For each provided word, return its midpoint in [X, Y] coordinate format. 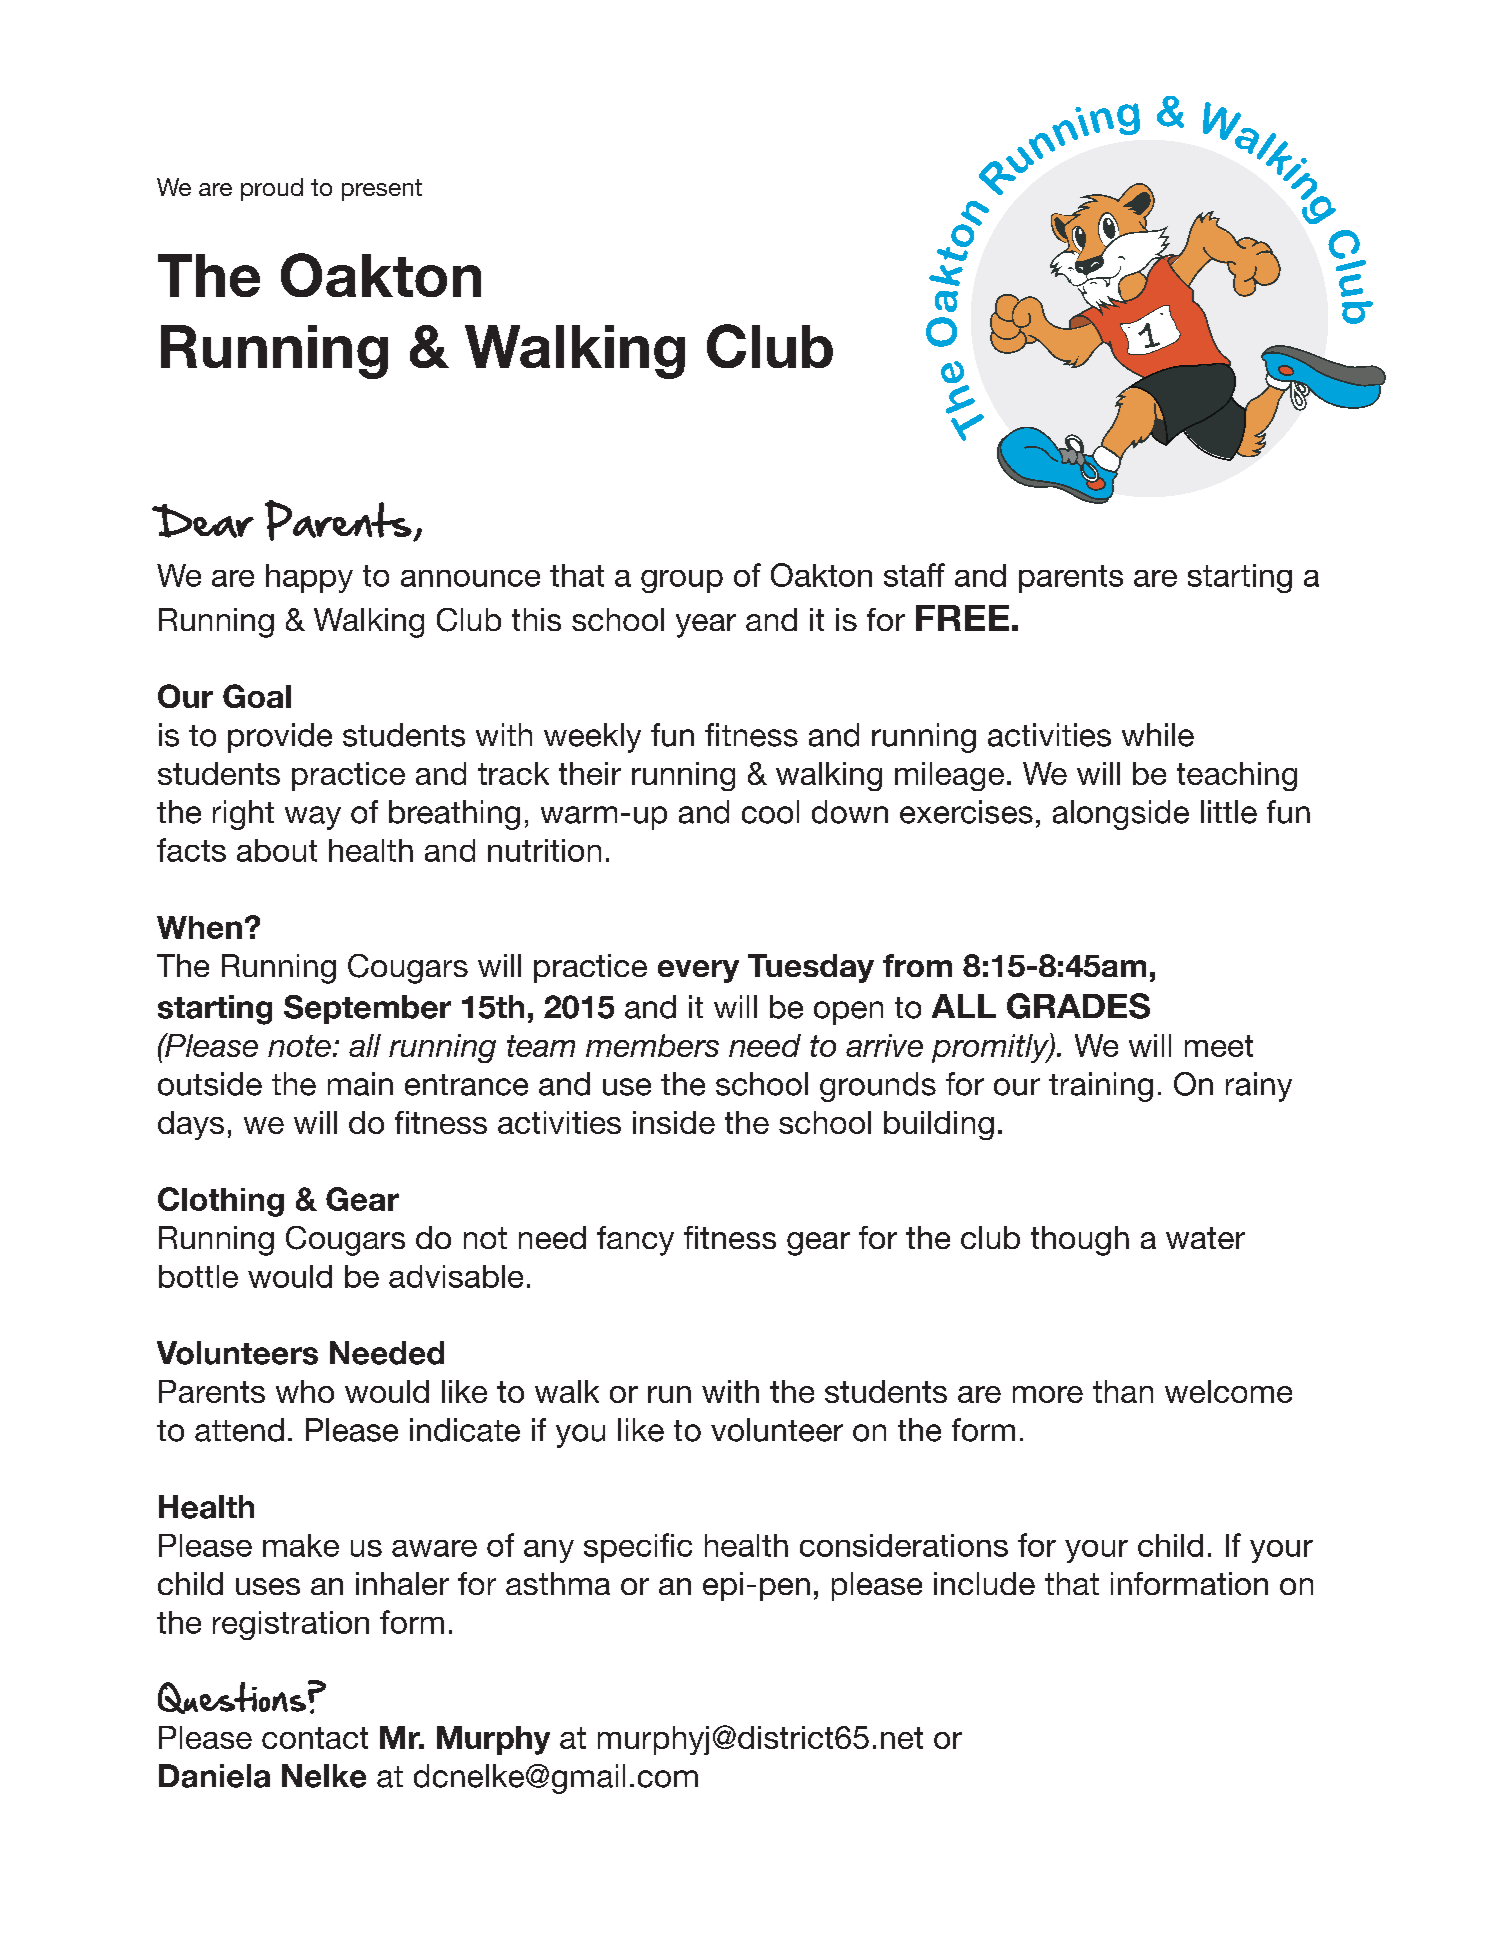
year [706, 626]
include [984, 1583]
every [698, 971]
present [382, 190]
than [1123, 1391]
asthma [558, 1583]
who [305, 1391]
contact [315, 1738]
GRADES [1078, 1006]
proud [272, 189]
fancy [635, 1241]
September [367, 1009]
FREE [962, 618]
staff [914, 575]
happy [309, 578]
